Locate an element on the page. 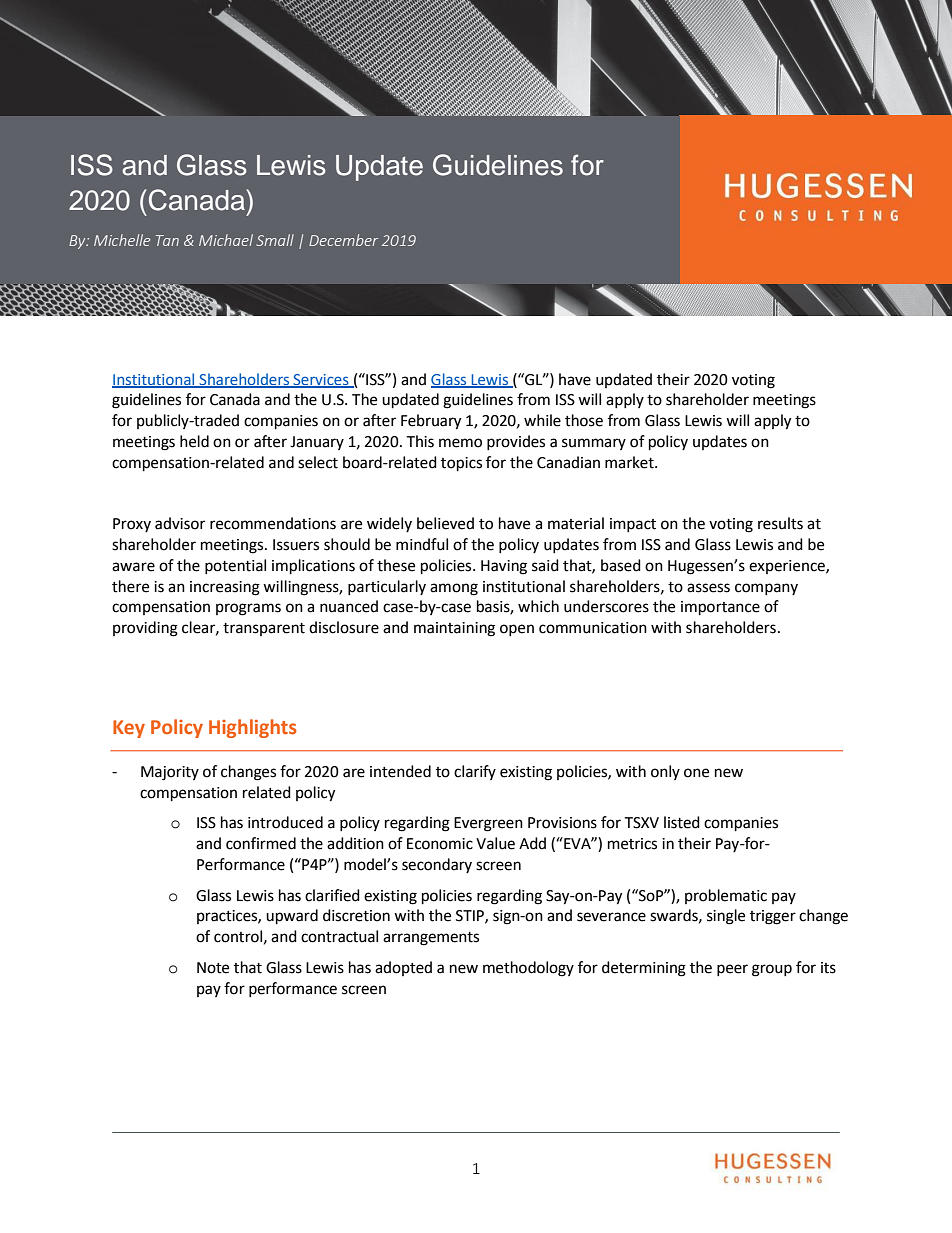 The width and height of the document is (952, 1233). arrangements is located at coordinates (431, 939).
